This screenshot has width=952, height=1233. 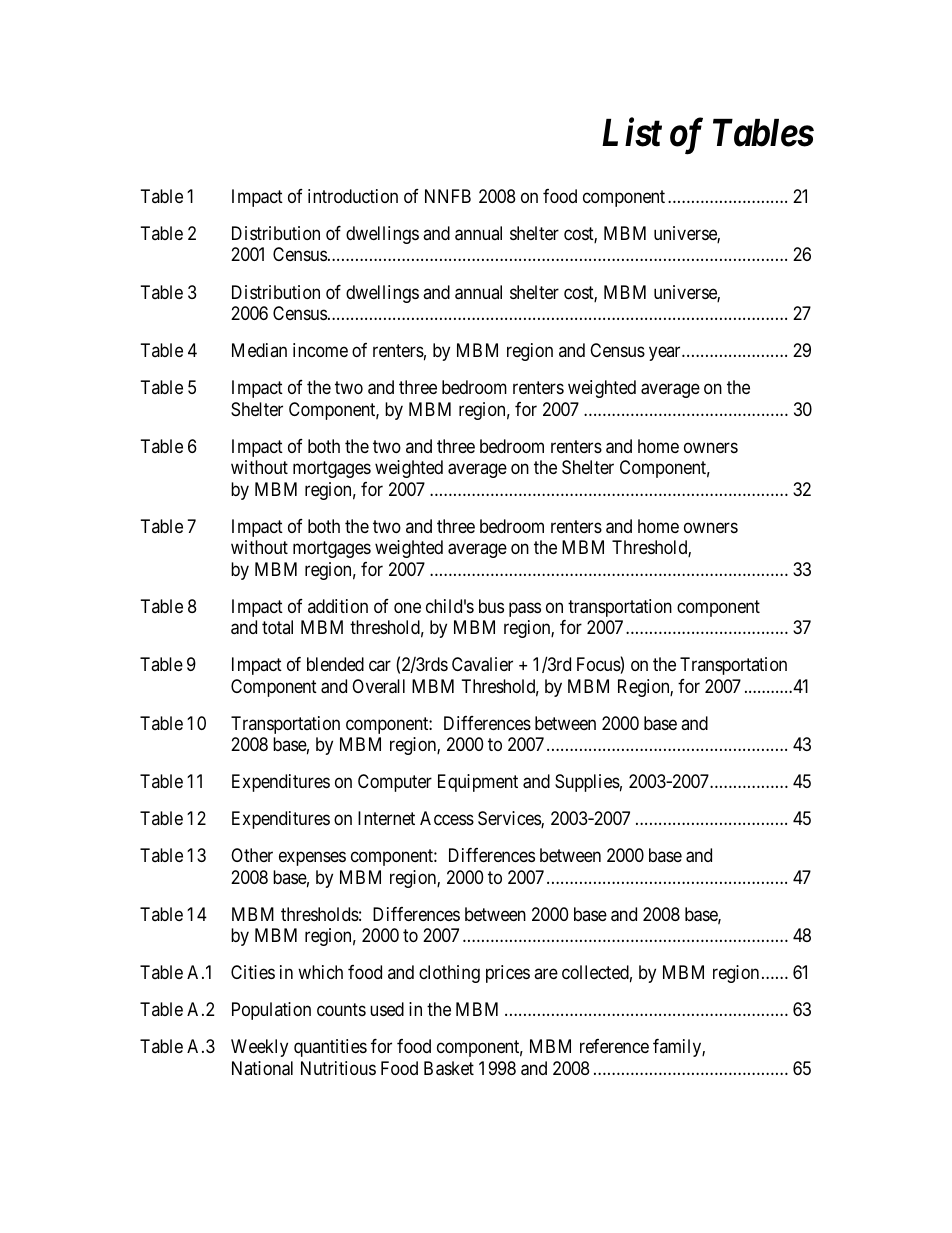 What do you see at coordinates (666, 353) in the screenshot?
I see `year` at bounding box center [666, 353].
